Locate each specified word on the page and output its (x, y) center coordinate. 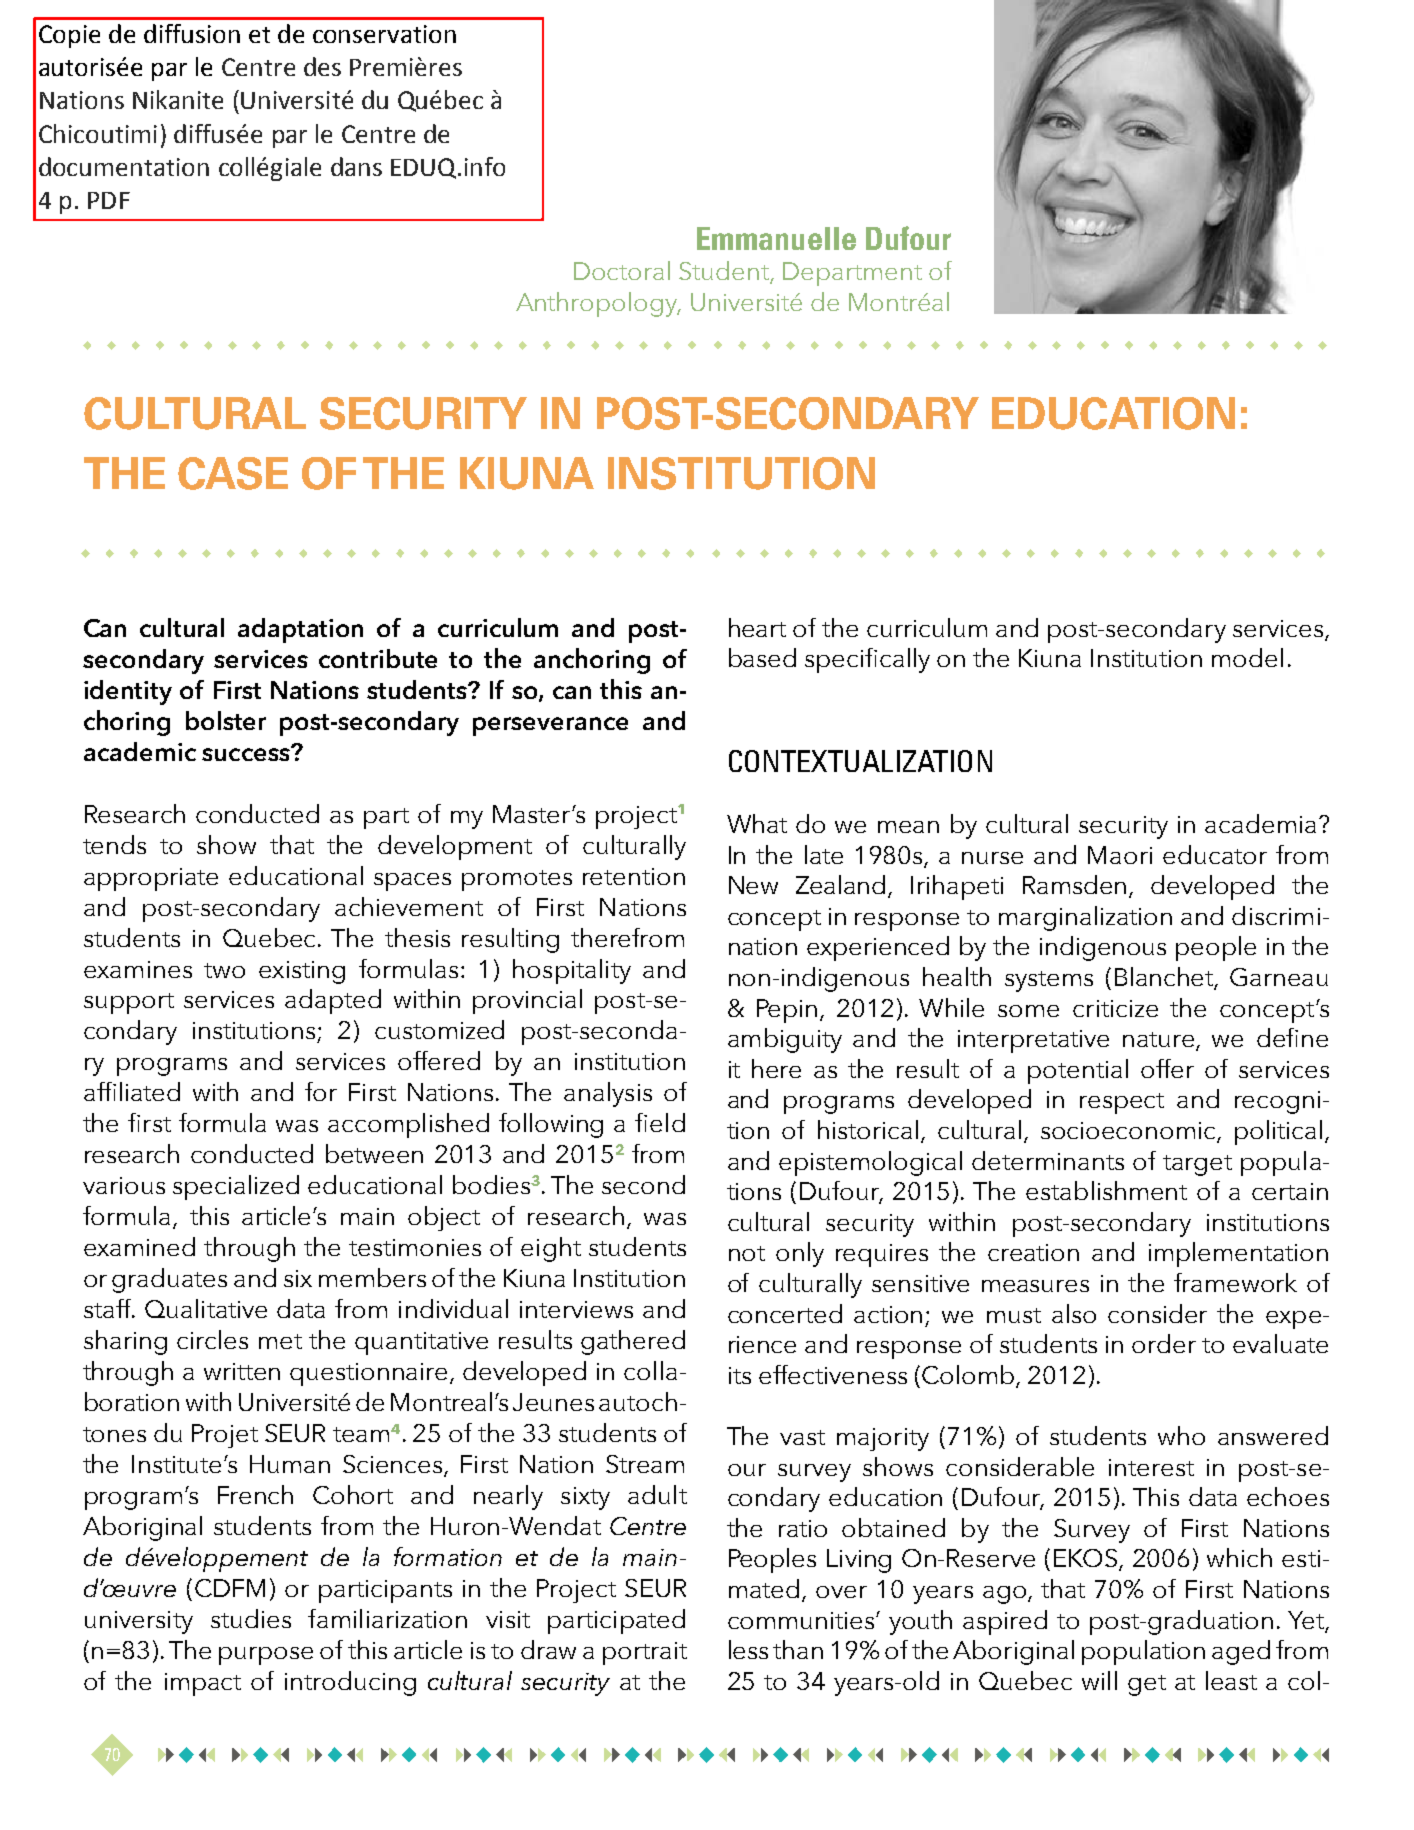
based (762, 657)
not (747, 1253)
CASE (233, 473)
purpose (266, 1656)
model (1247, 657)
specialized (236, 1187)
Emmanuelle (776, 238)
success (247, 753)
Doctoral (622, 270)
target (1197, 1165)
